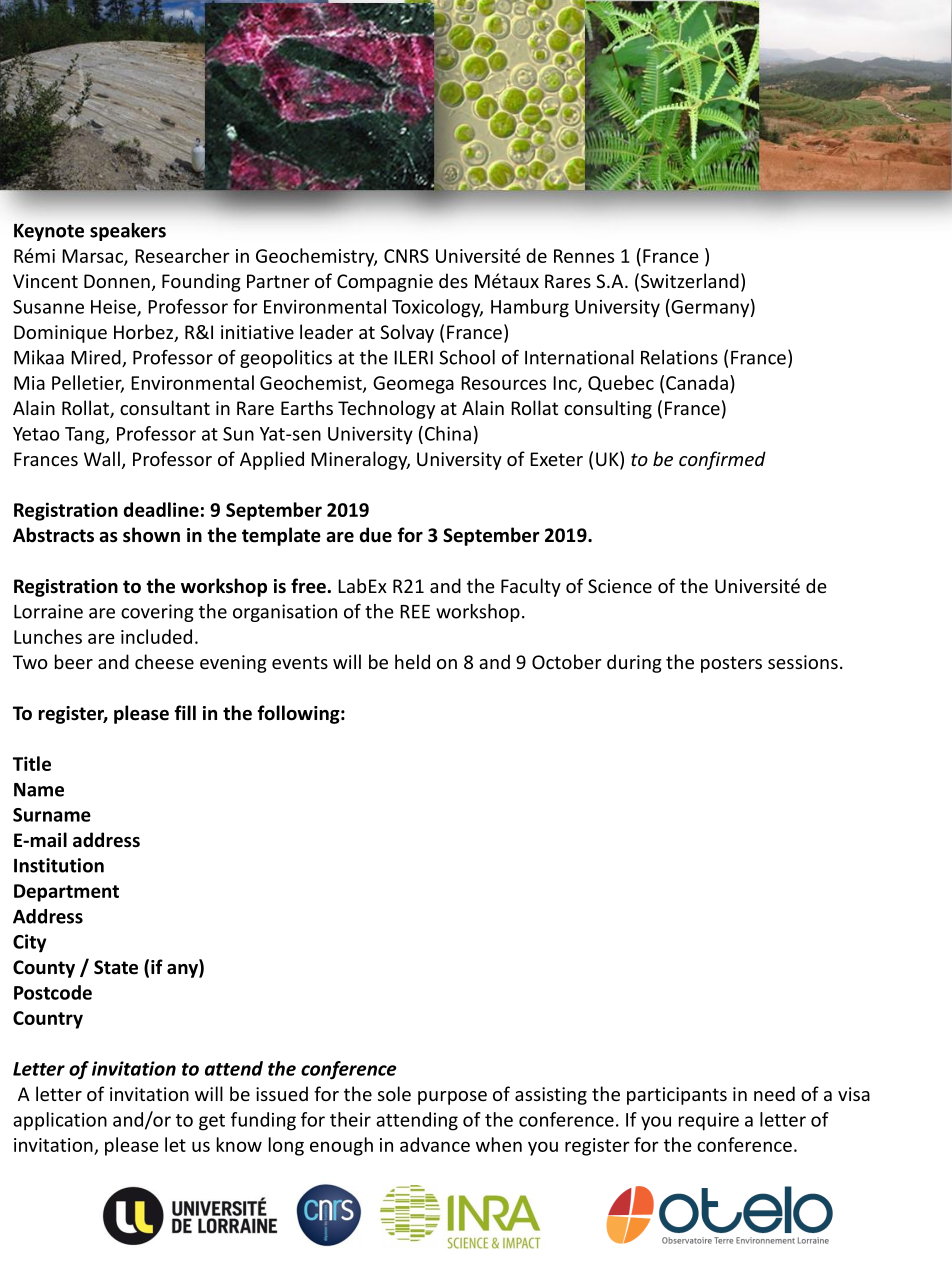 The height and width of the screenshot is (1270, 952). I want to click on speakers, so click(128, 232).
